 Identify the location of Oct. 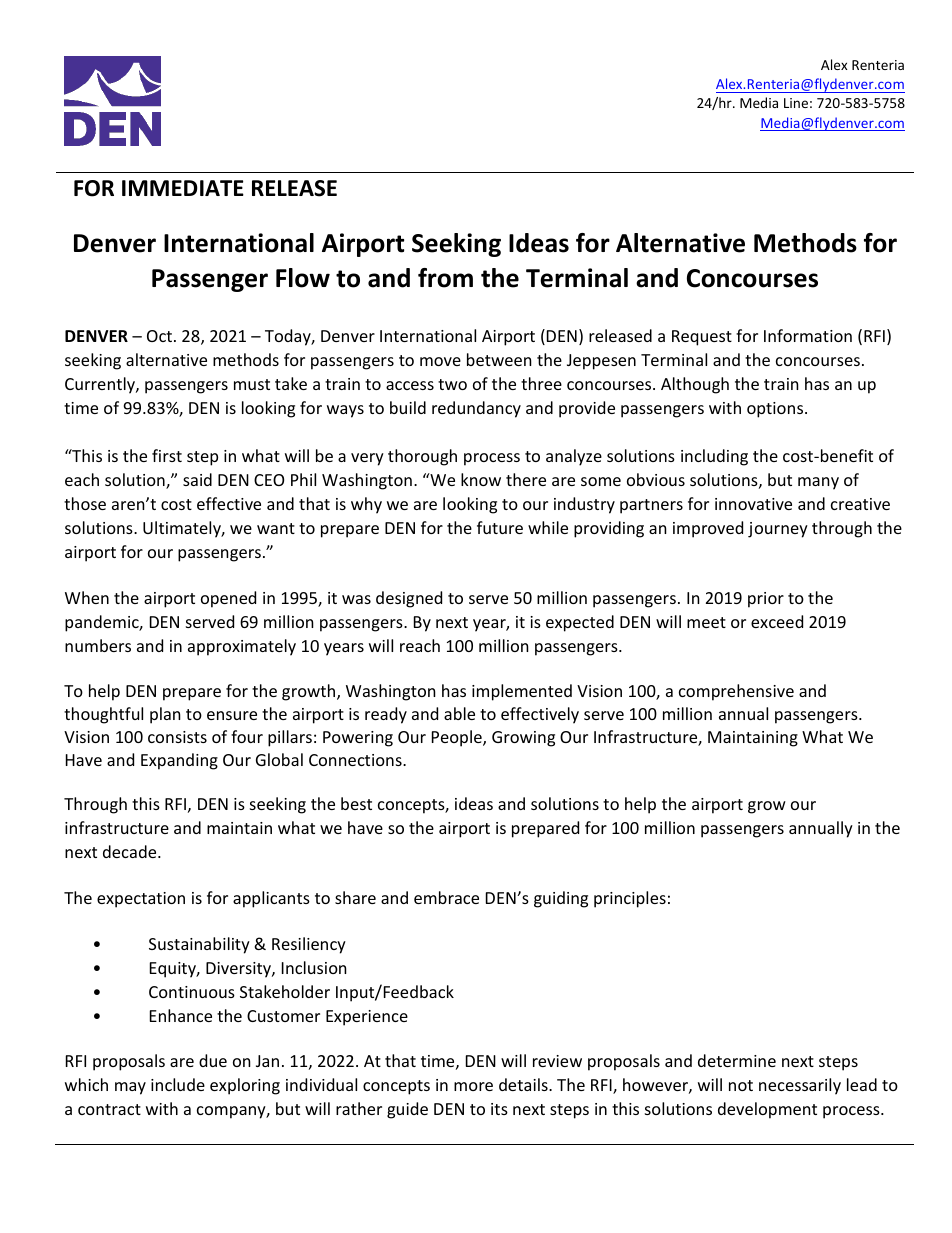
(159, 336).
